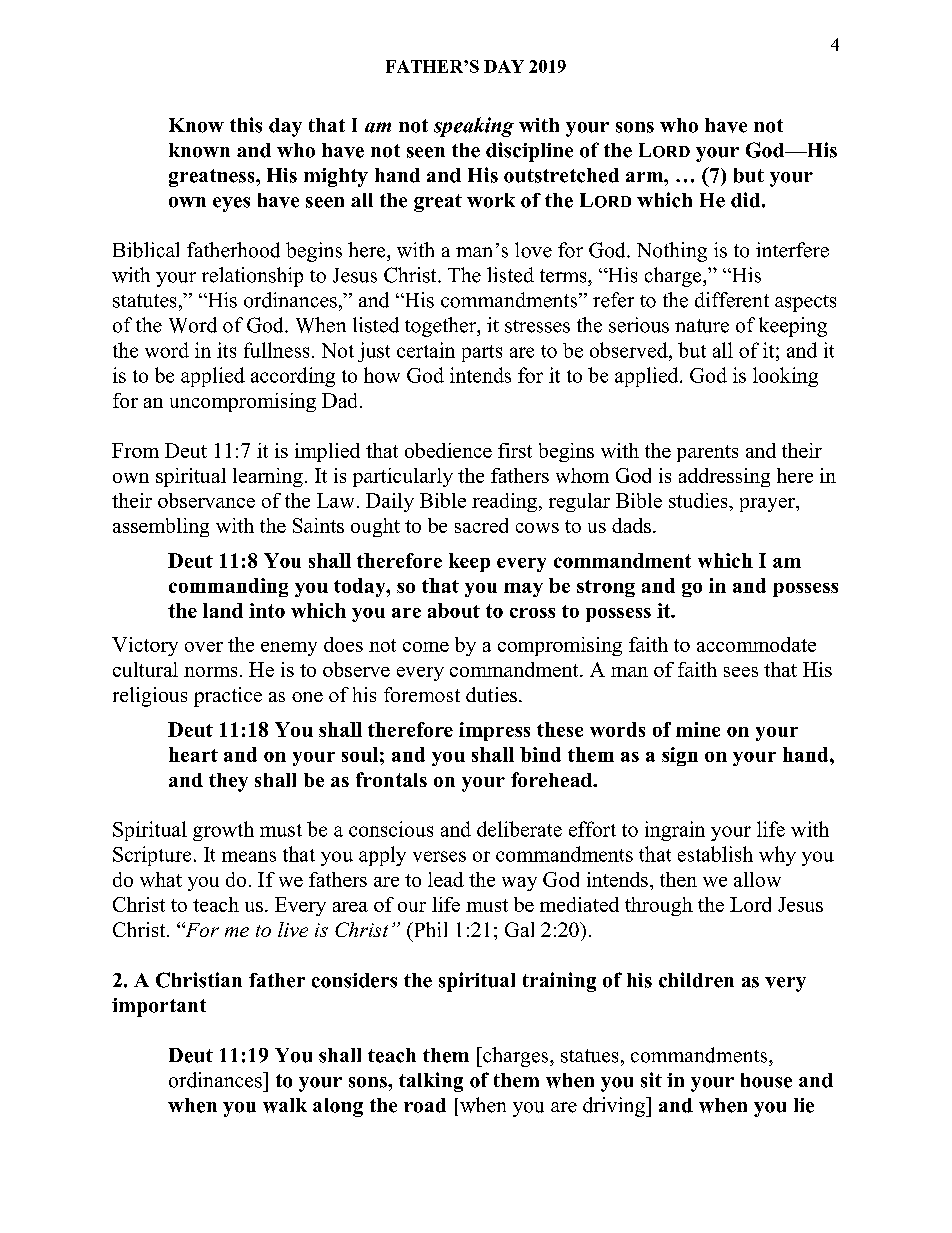 This page has height=1233, width=952. What do you see at coordinates (431, 1082) in the page?
I see `talking` at bounding box center [431, 1082].
